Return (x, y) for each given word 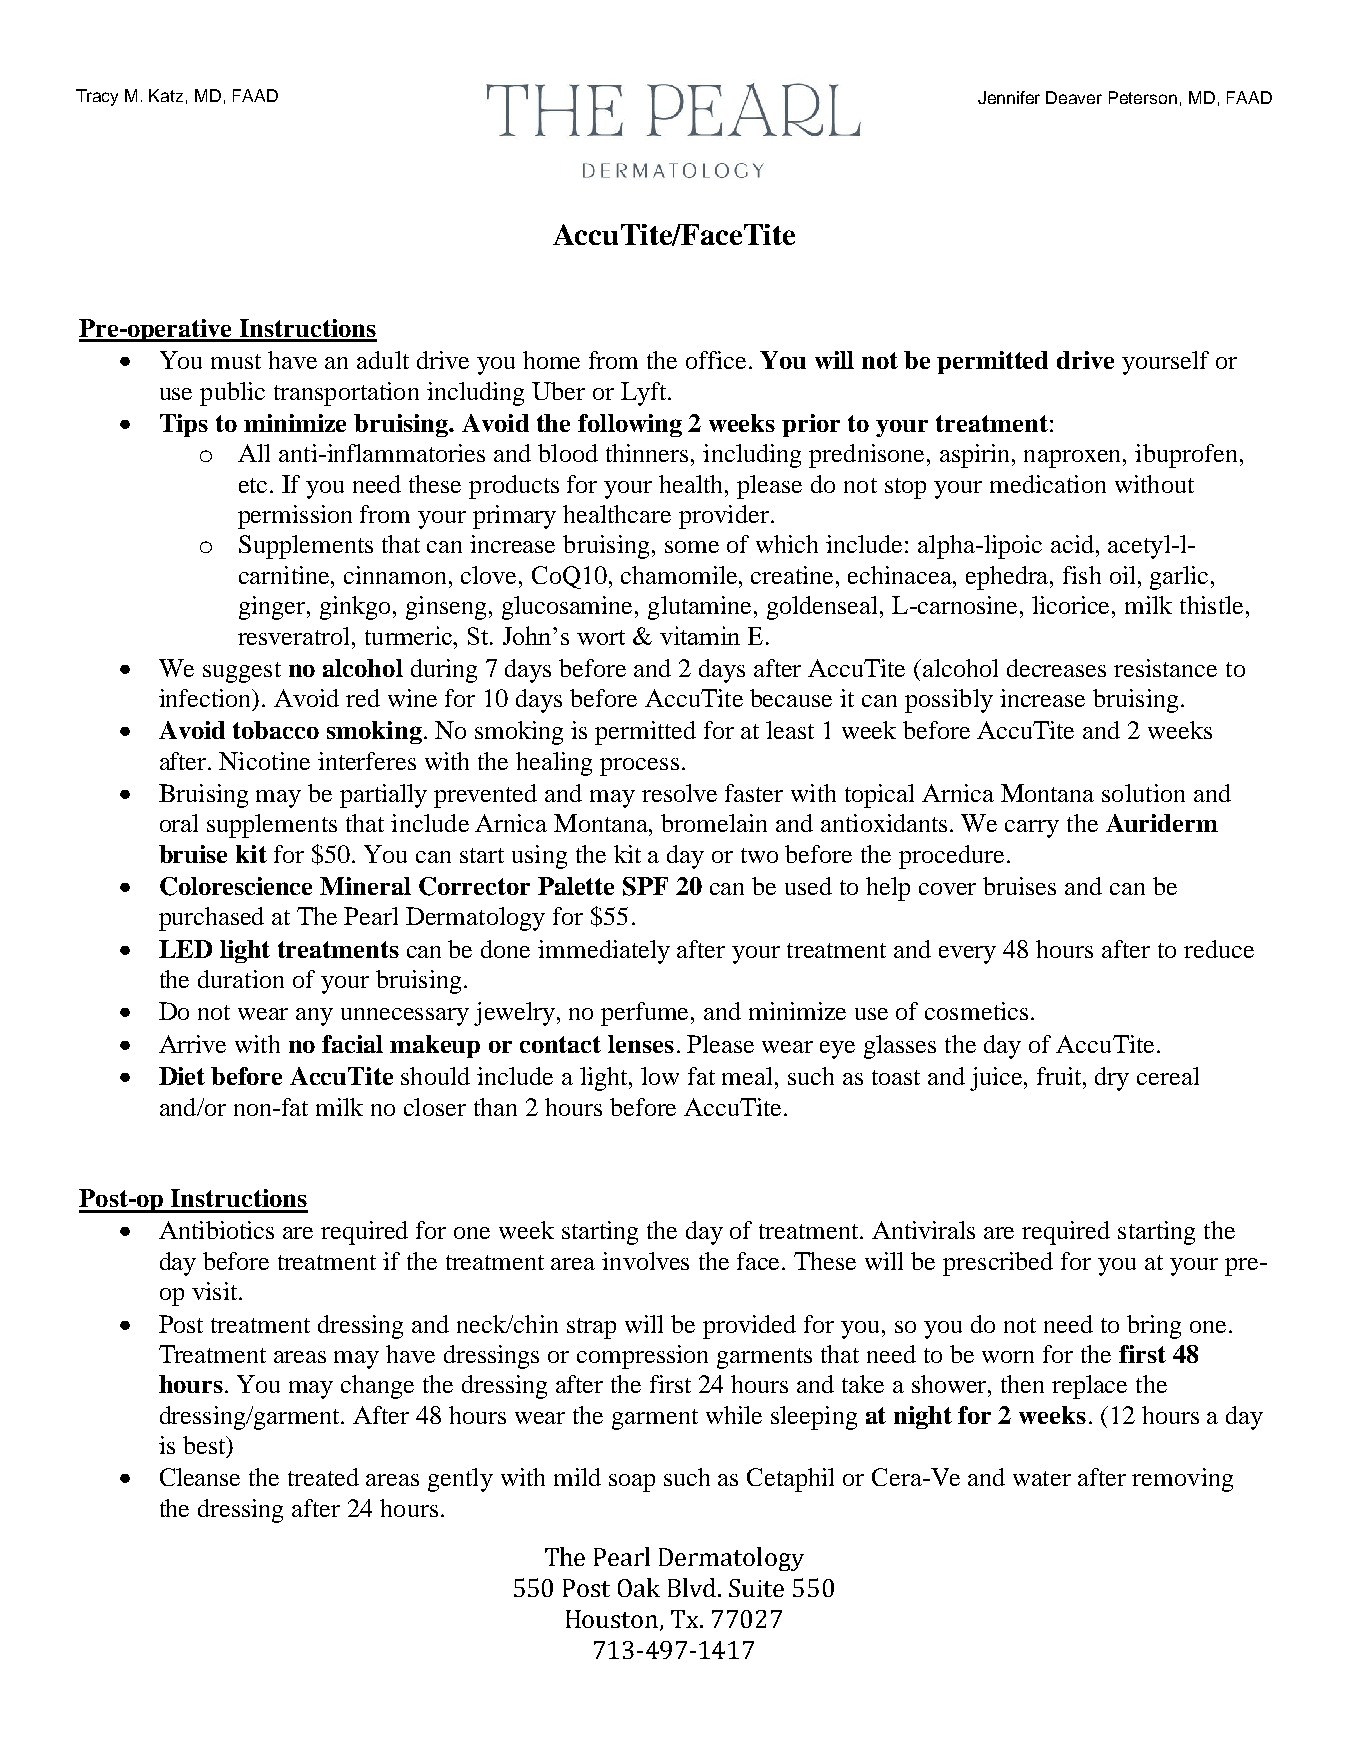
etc (253, 485)
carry (1032, 829)
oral (179, 823)
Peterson (1143, 97)
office (716, 360)
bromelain (714, 823)
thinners (649, 453)
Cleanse (200, 1477)
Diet (182, 1076)
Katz (166, 95)
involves (645, 1261)
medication (1048, 484)
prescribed (998, 1264)
